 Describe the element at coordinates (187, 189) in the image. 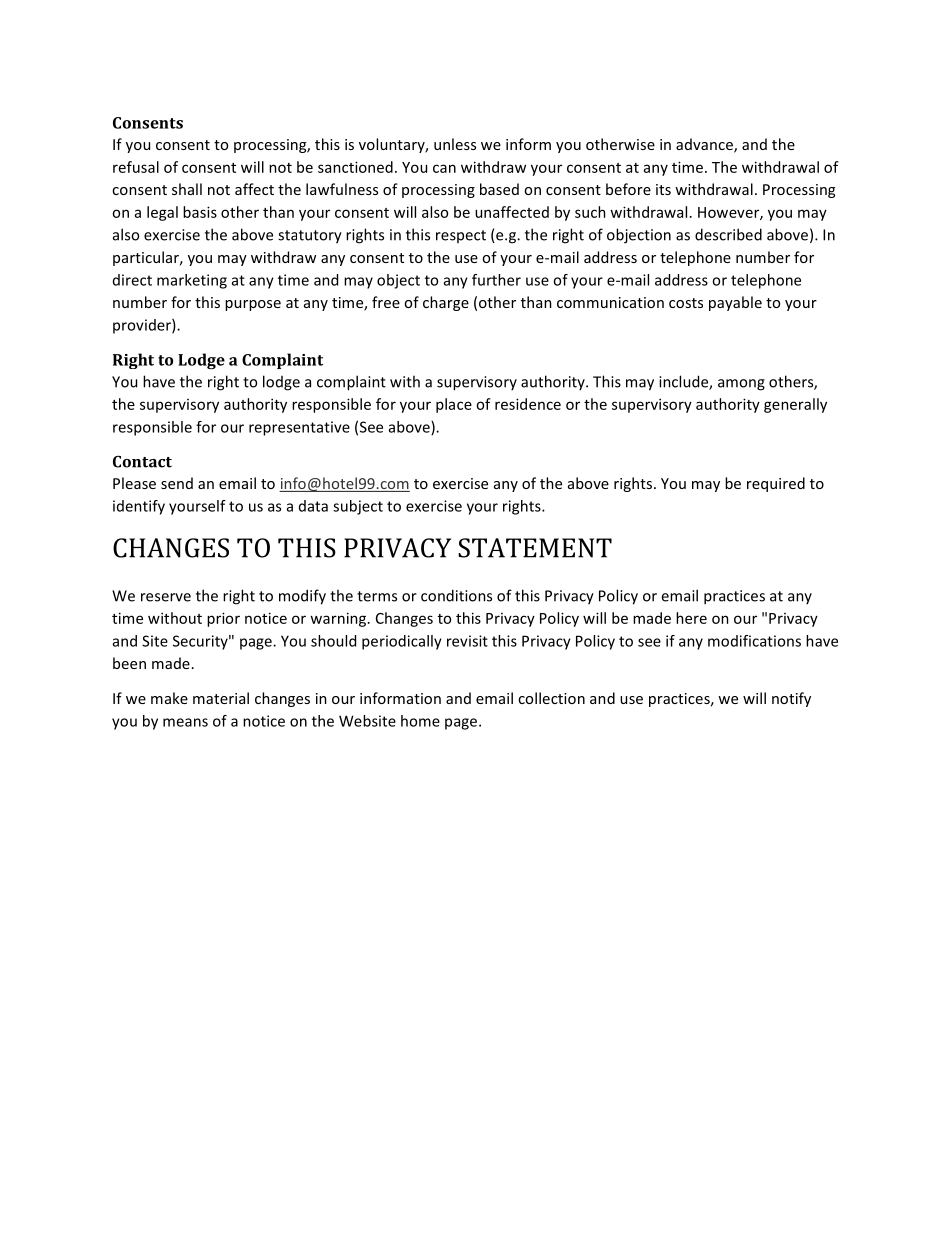

I see `shall` at that location.
